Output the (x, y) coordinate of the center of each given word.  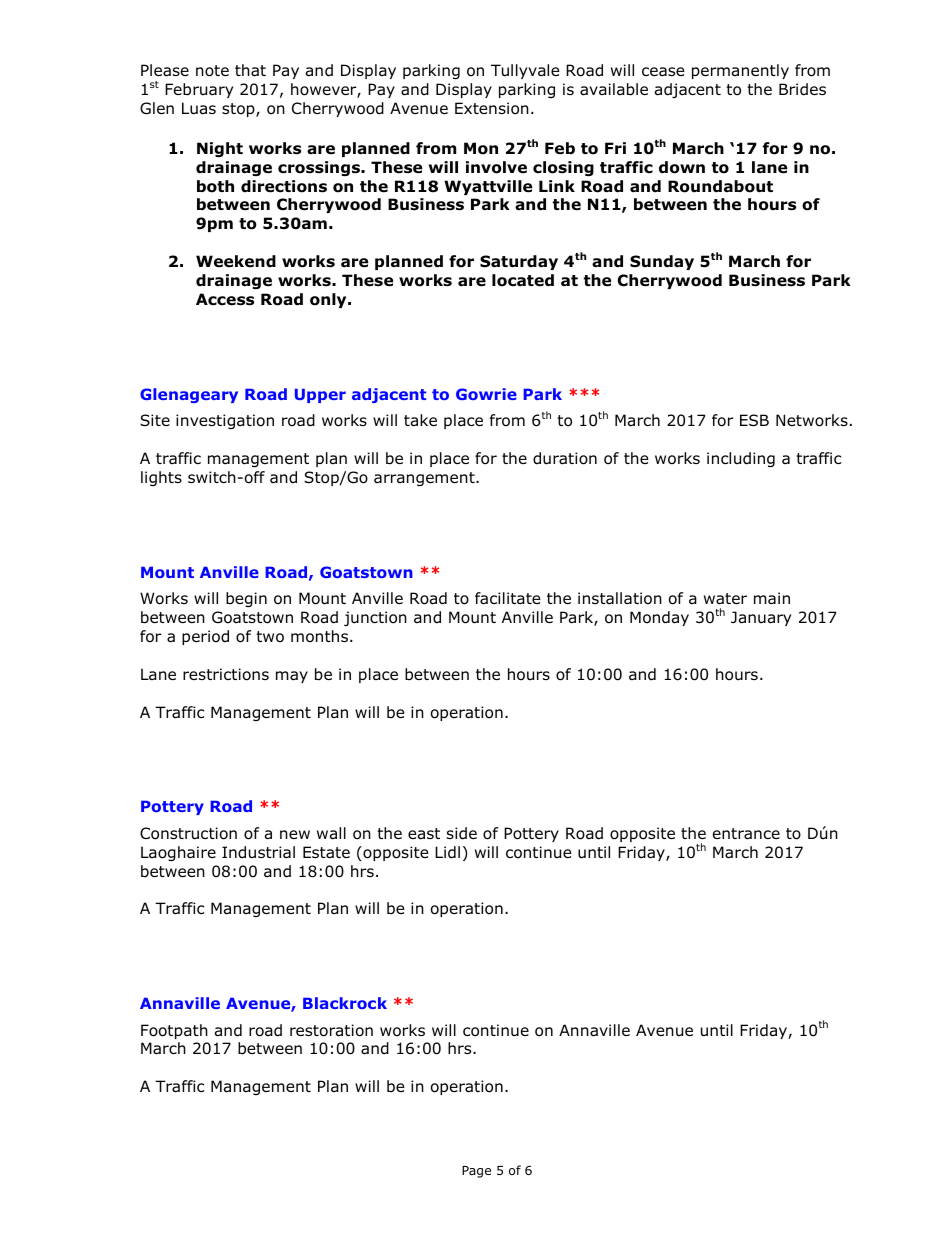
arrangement (425, 479)
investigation (225, 421)
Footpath (174, 1031)
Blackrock (345, 1003)
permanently (740, 71)
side (462, 833)
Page (476, 1172)
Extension (492, 108)
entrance (746, 834)
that (250, 70)
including (741, 459)
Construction (188, 833)
